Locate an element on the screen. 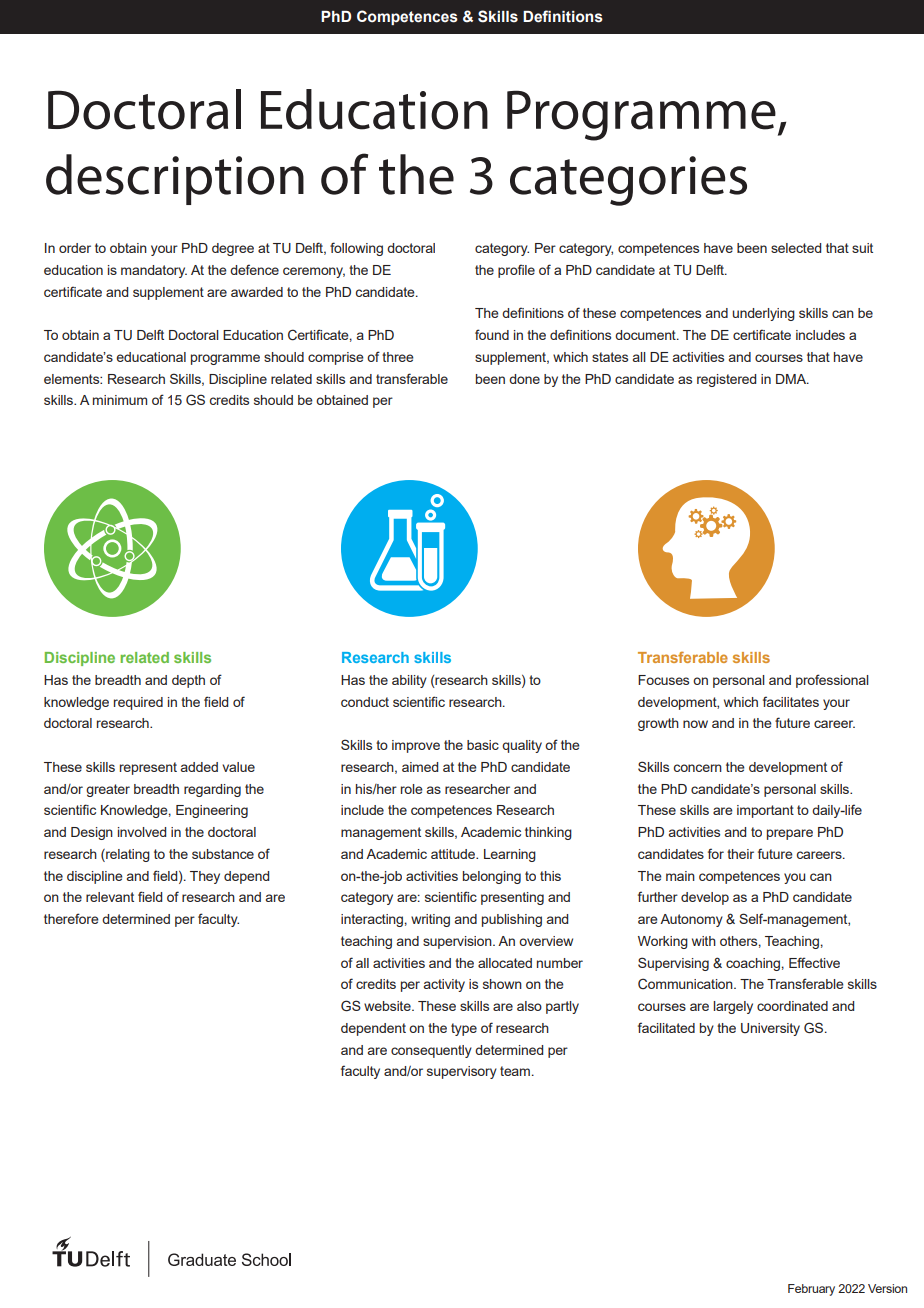 This screenshot has width=924, height=1308. supervisory is located at coordinates (462, 1072).
